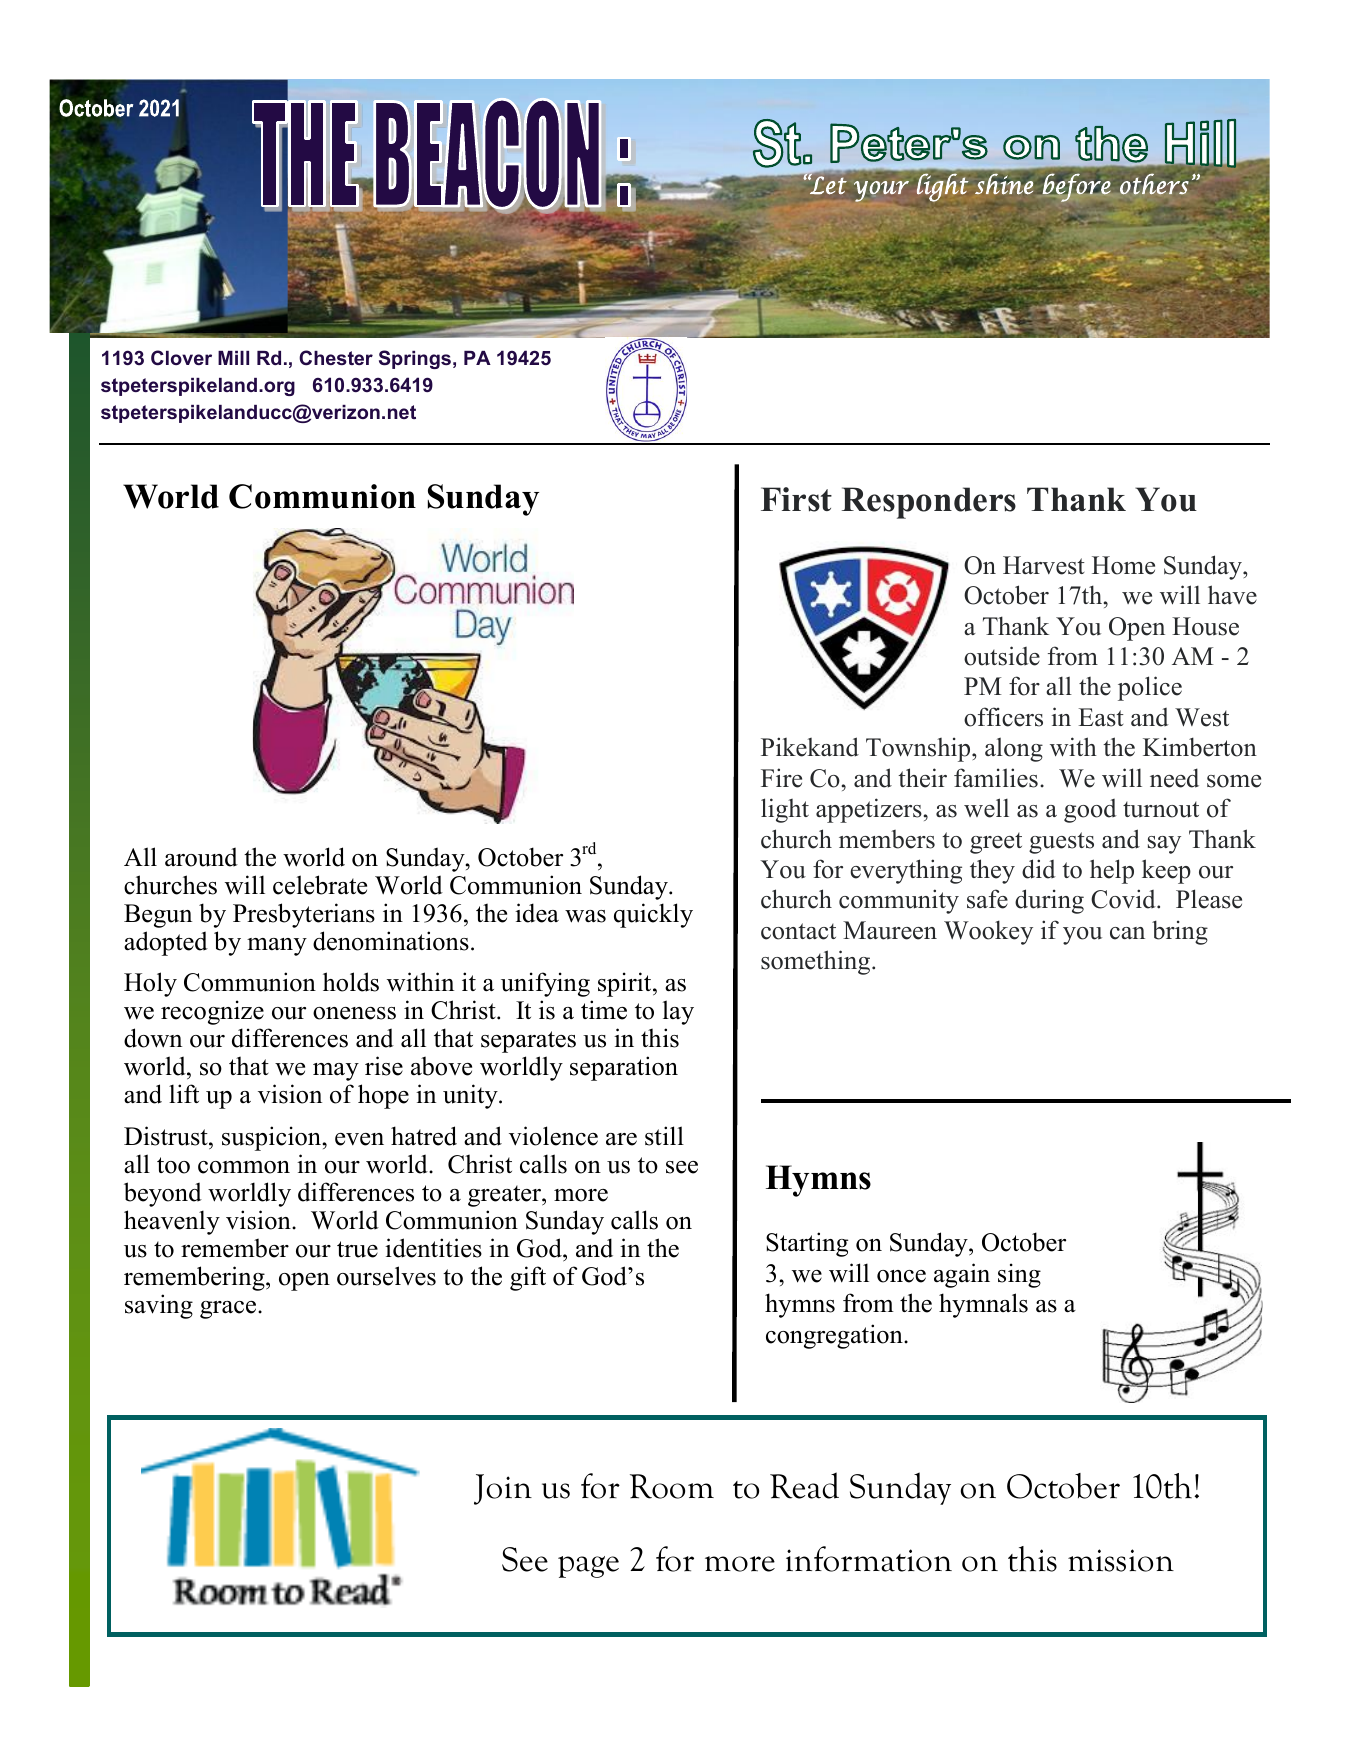  Describe the element at coordinates (929, 503) in the page. I see `Responders` at that location.
